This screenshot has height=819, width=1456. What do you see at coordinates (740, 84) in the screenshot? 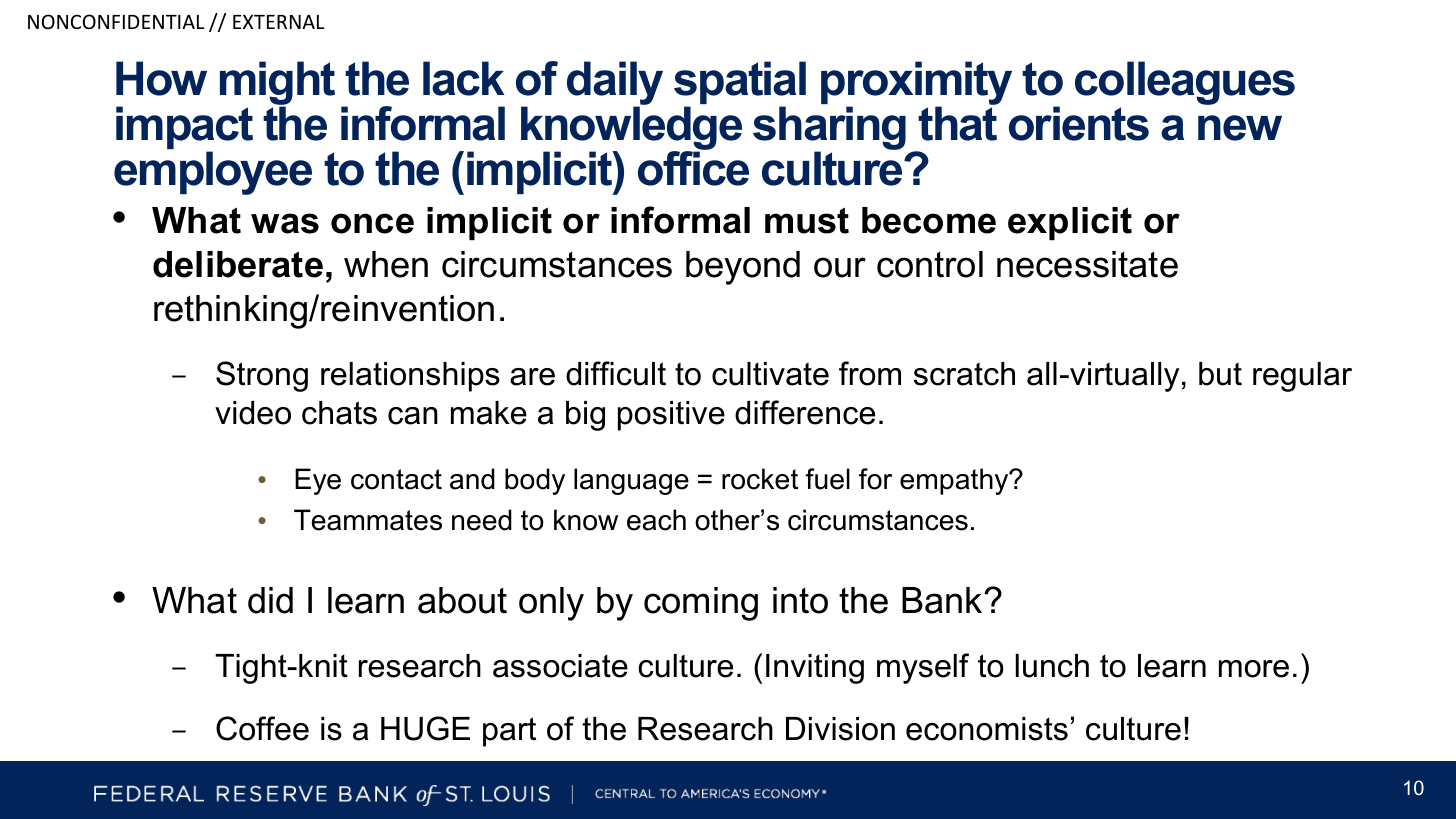
I see `spatial` at bounding box center [740, 84].
